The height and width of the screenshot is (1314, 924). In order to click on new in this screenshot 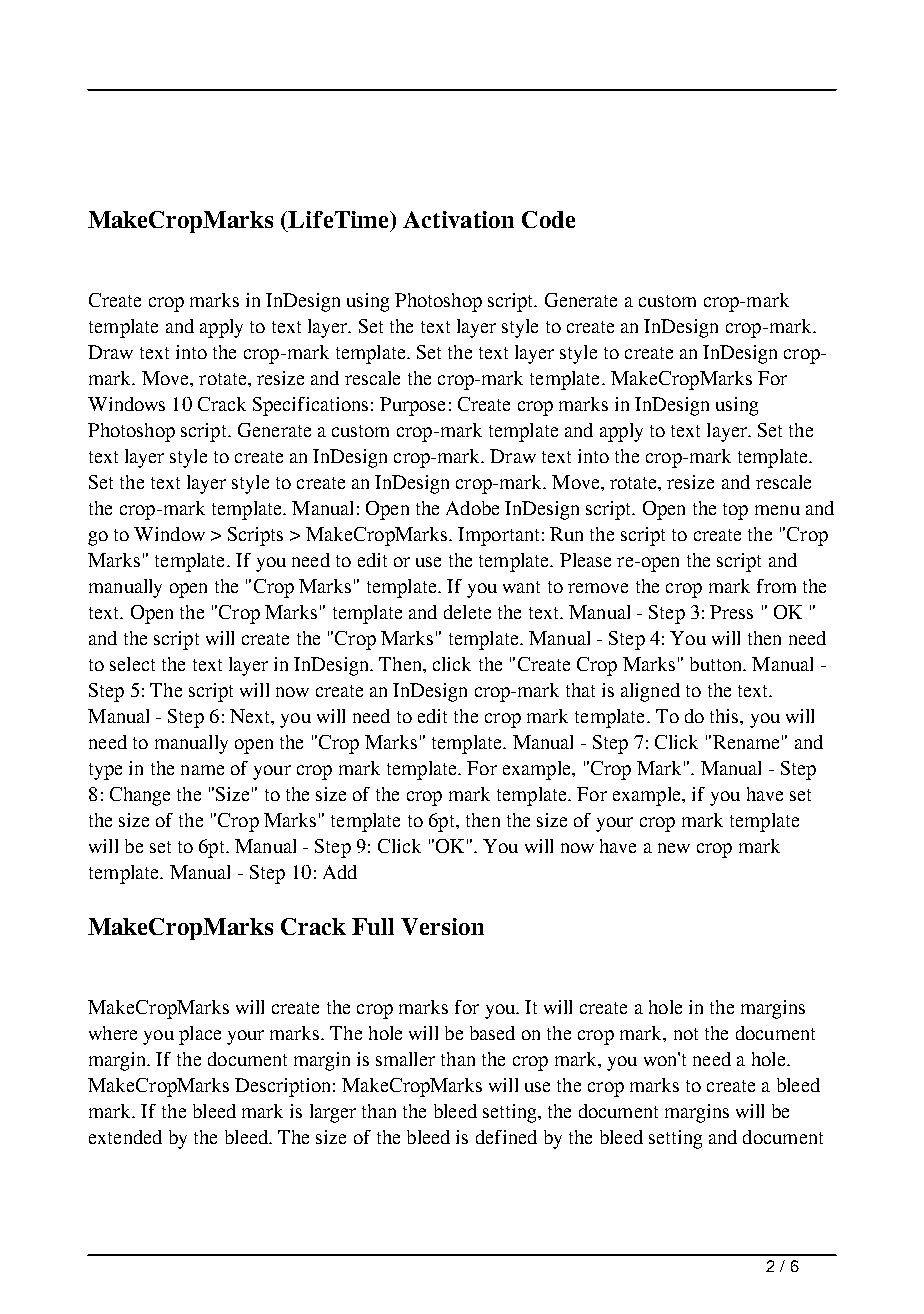, I will do `click(674, 848)`.
